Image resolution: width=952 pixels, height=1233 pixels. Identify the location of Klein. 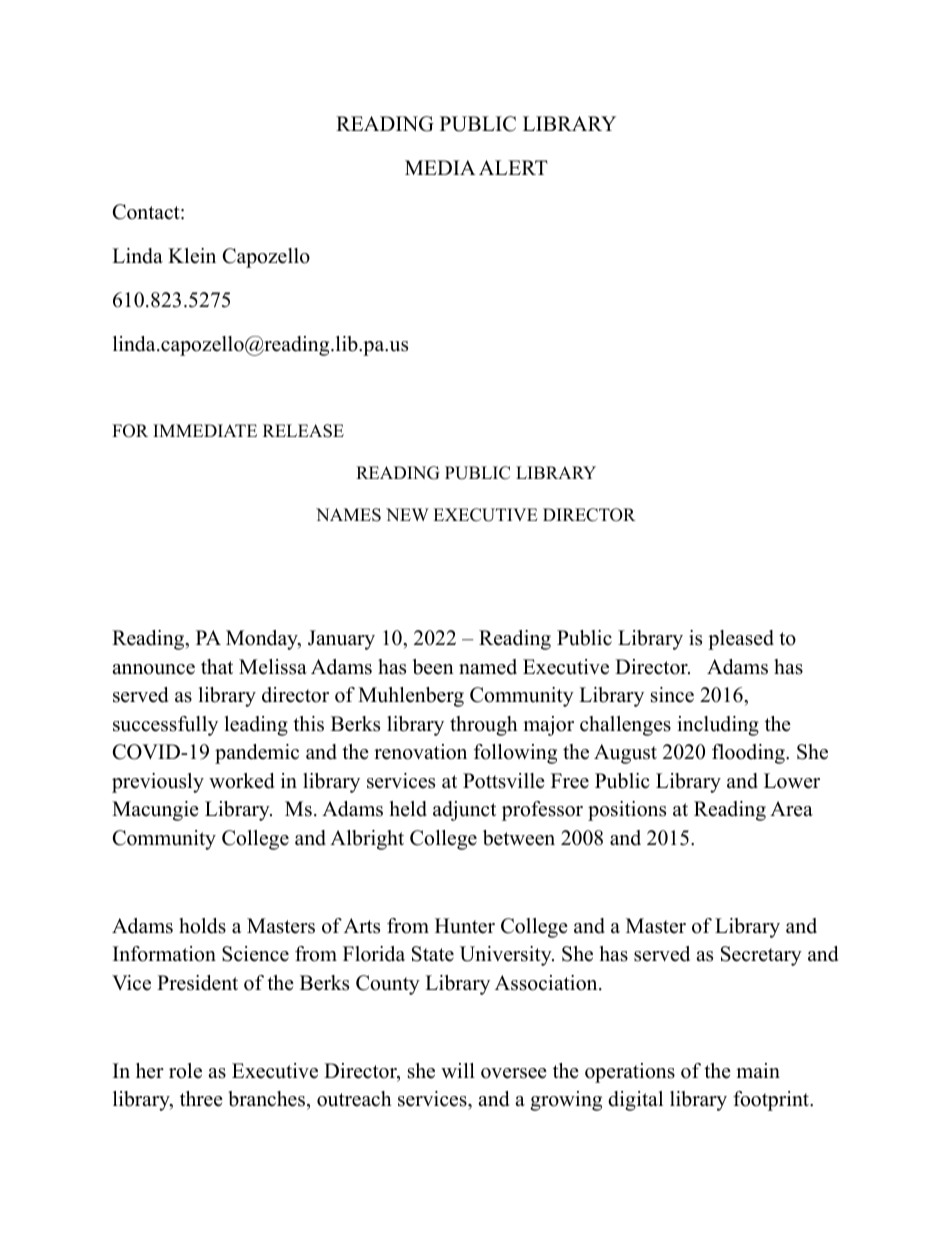
(192, 256).
